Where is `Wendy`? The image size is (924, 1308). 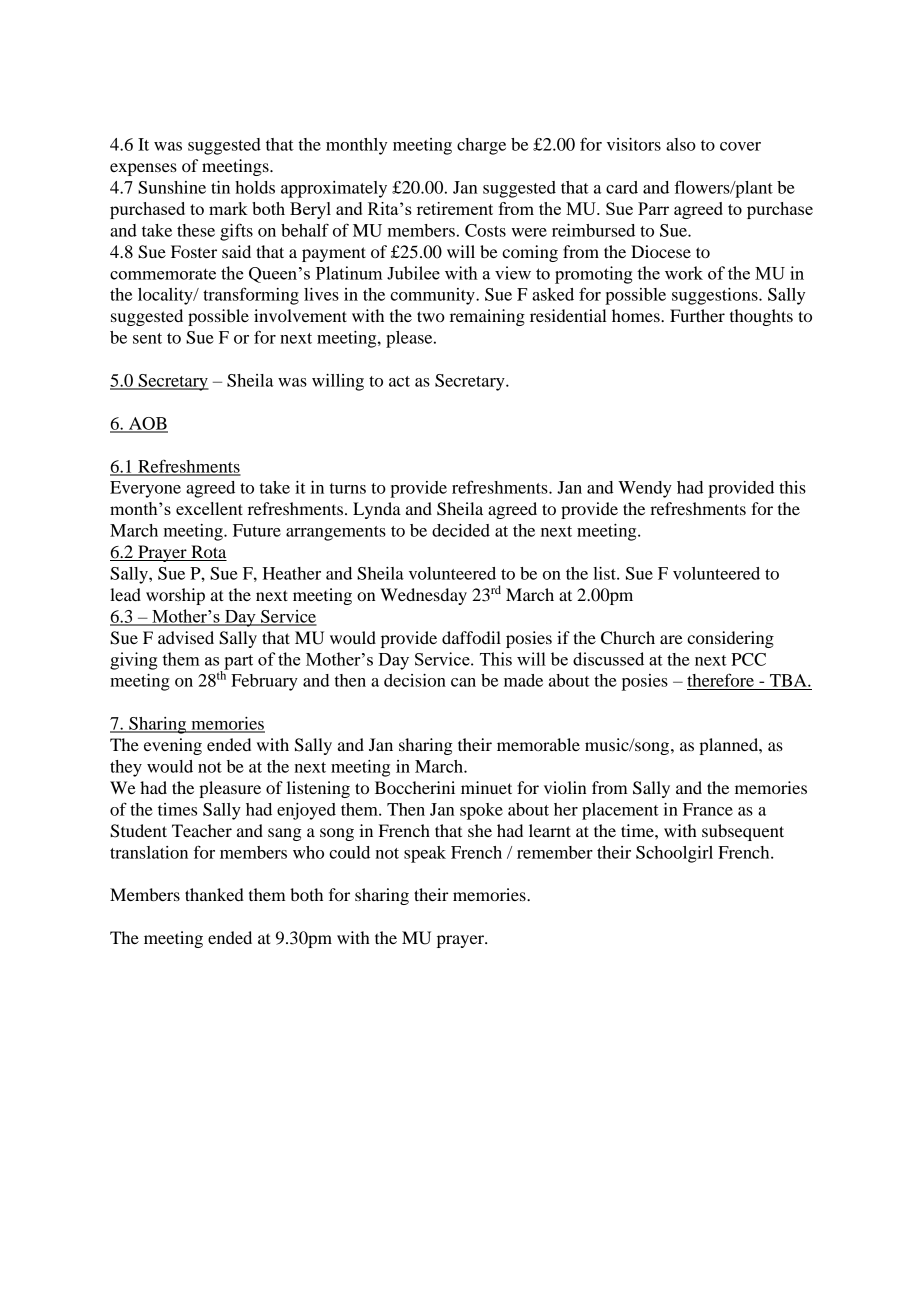 Wendy is located at coordinates (645, 489).
